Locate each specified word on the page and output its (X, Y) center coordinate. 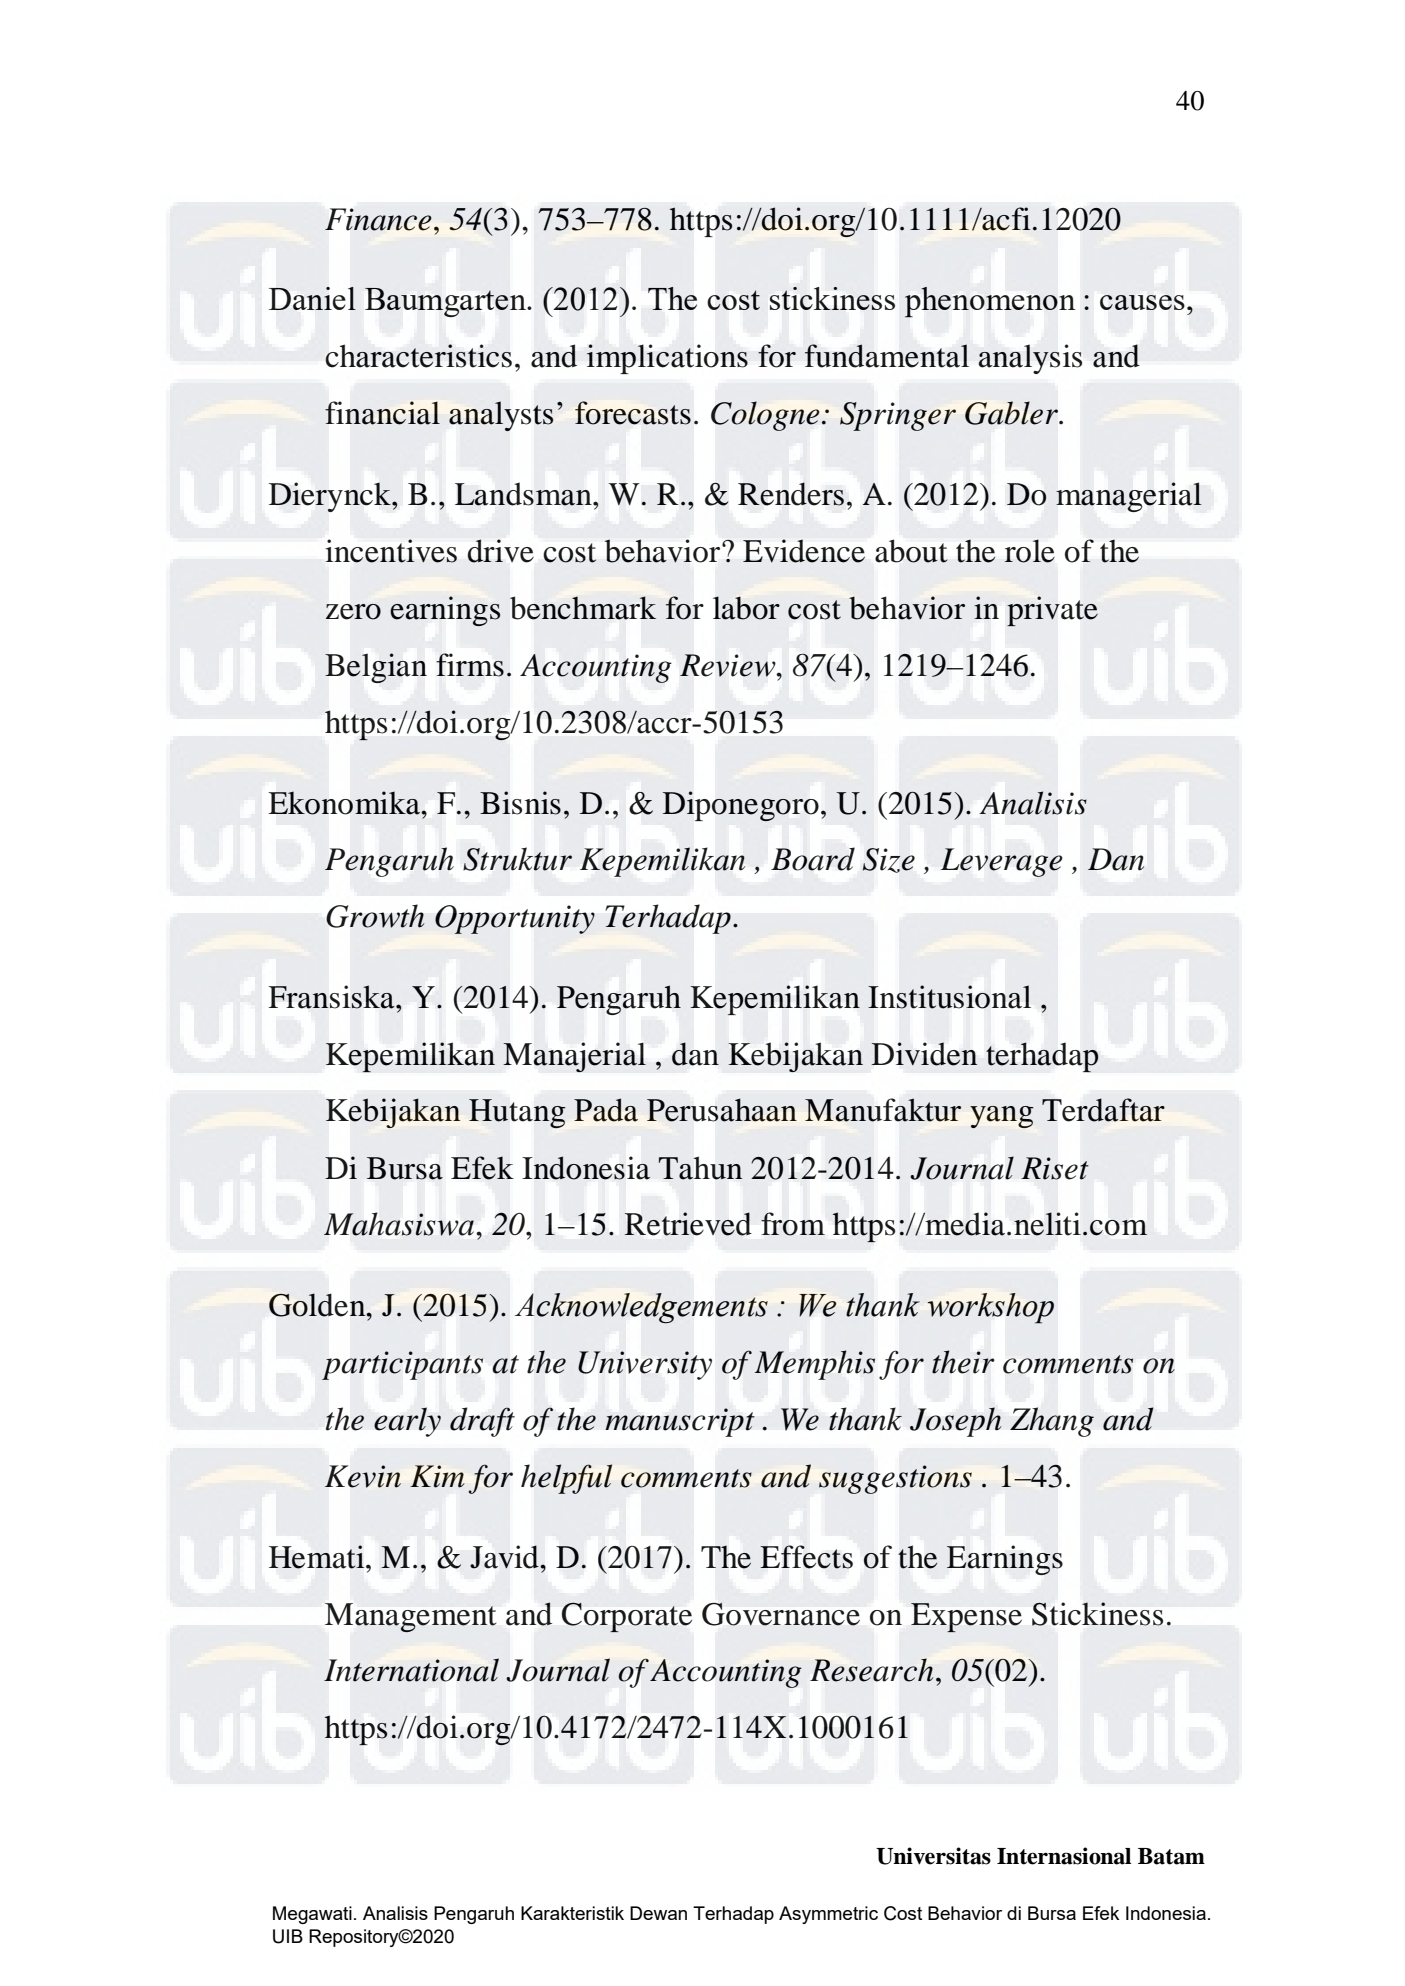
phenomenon (990, 302)
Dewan (658, 1913)
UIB (288, 1936)
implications (667, 359)
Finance (378, 219)
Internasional (1064, 1856)
